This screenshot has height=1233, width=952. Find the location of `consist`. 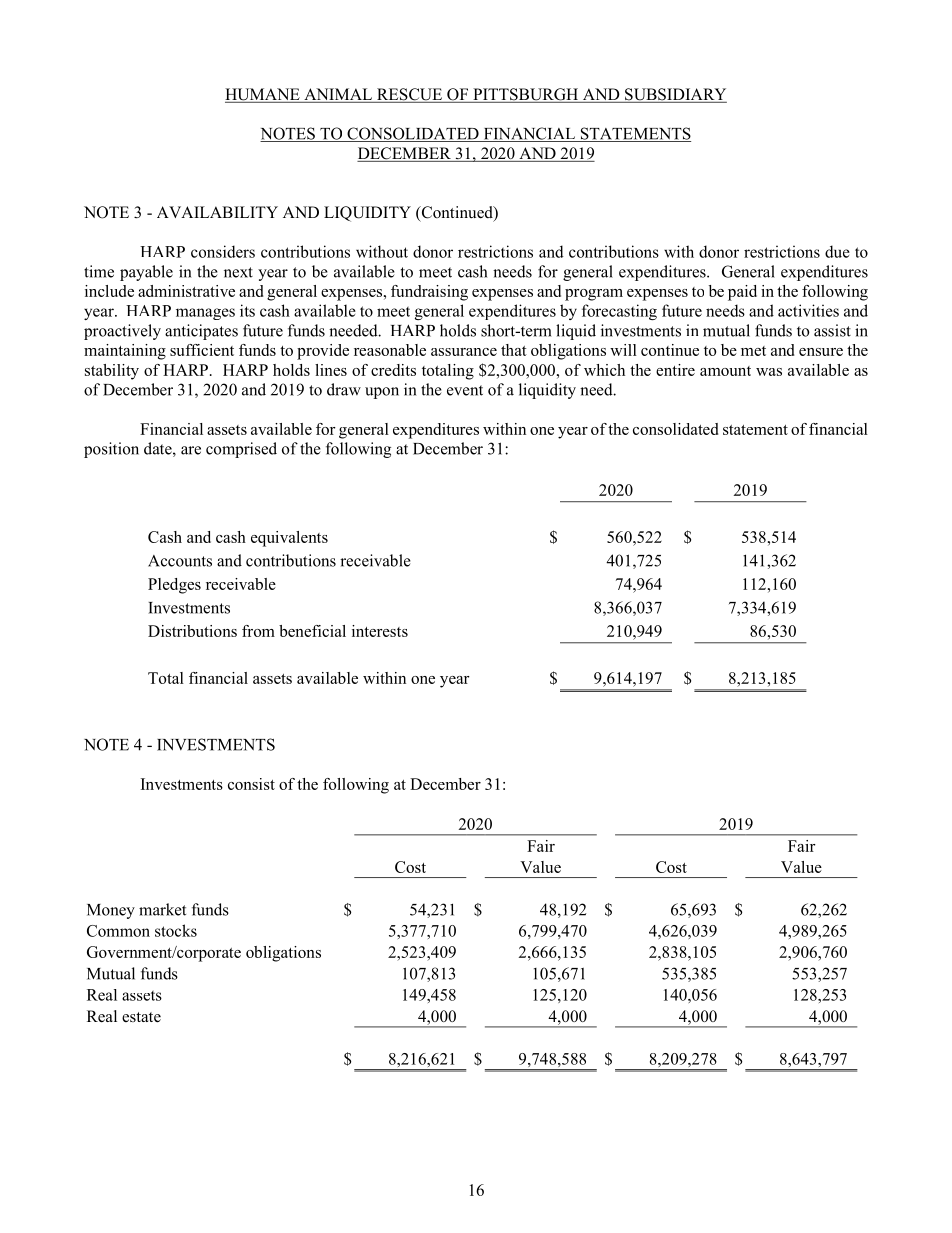

consist is located at coordinates (251, 784).
